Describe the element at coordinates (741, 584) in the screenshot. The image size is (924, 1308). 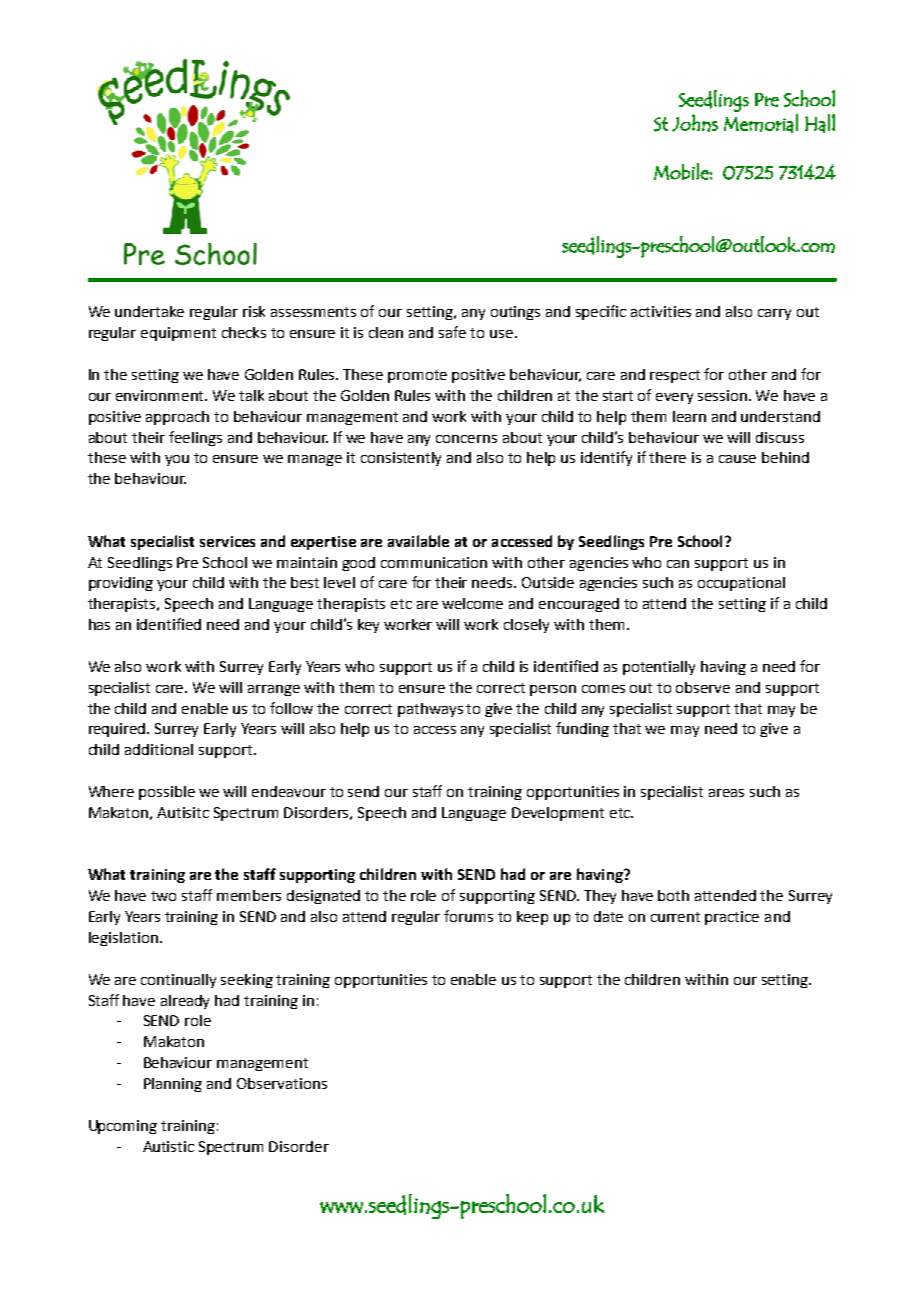
I see `occupational` at that location.
